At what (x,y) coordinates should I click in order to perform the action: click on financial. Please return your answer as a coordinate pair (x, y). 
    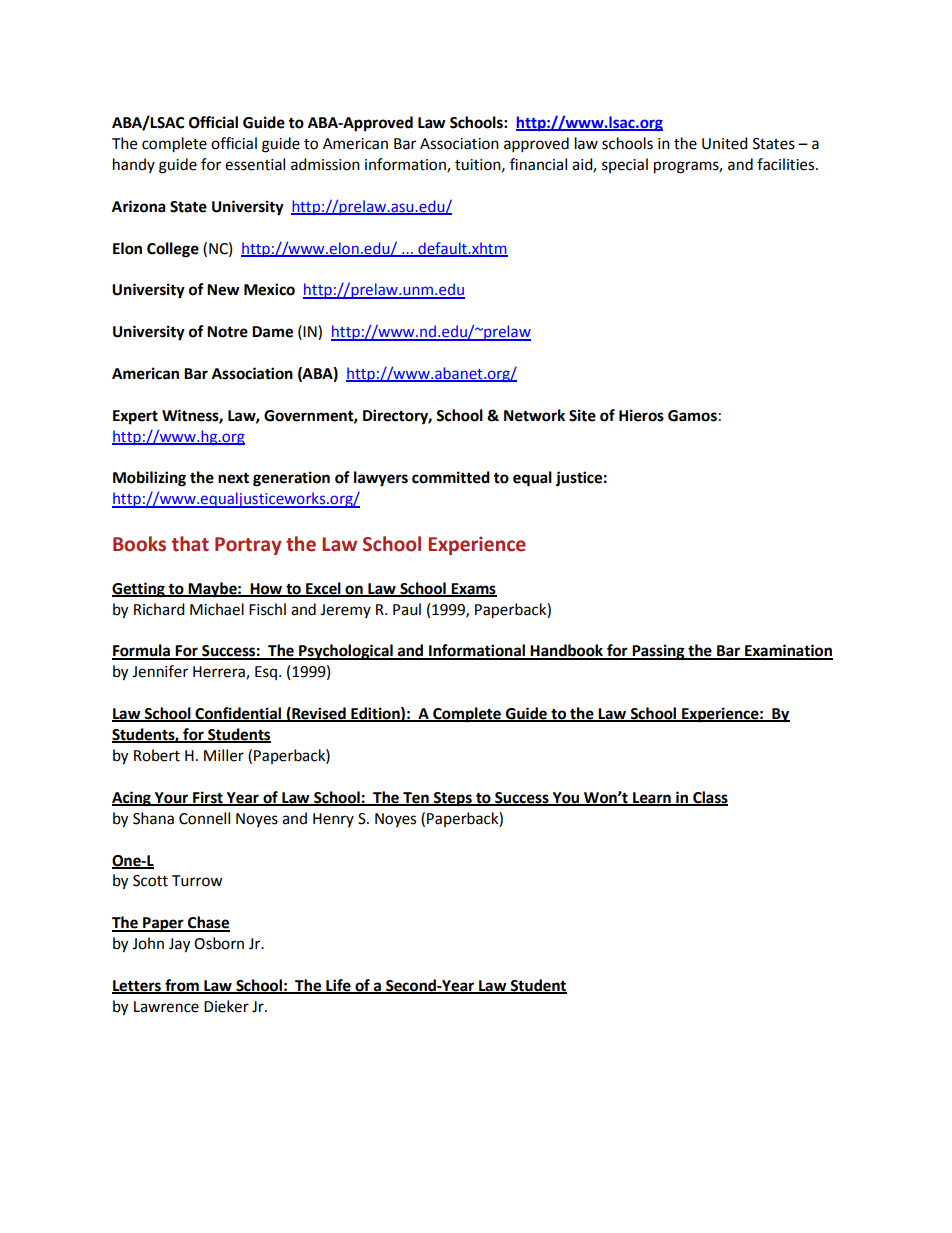
    Looking at the image, I should click on (538, 164).
